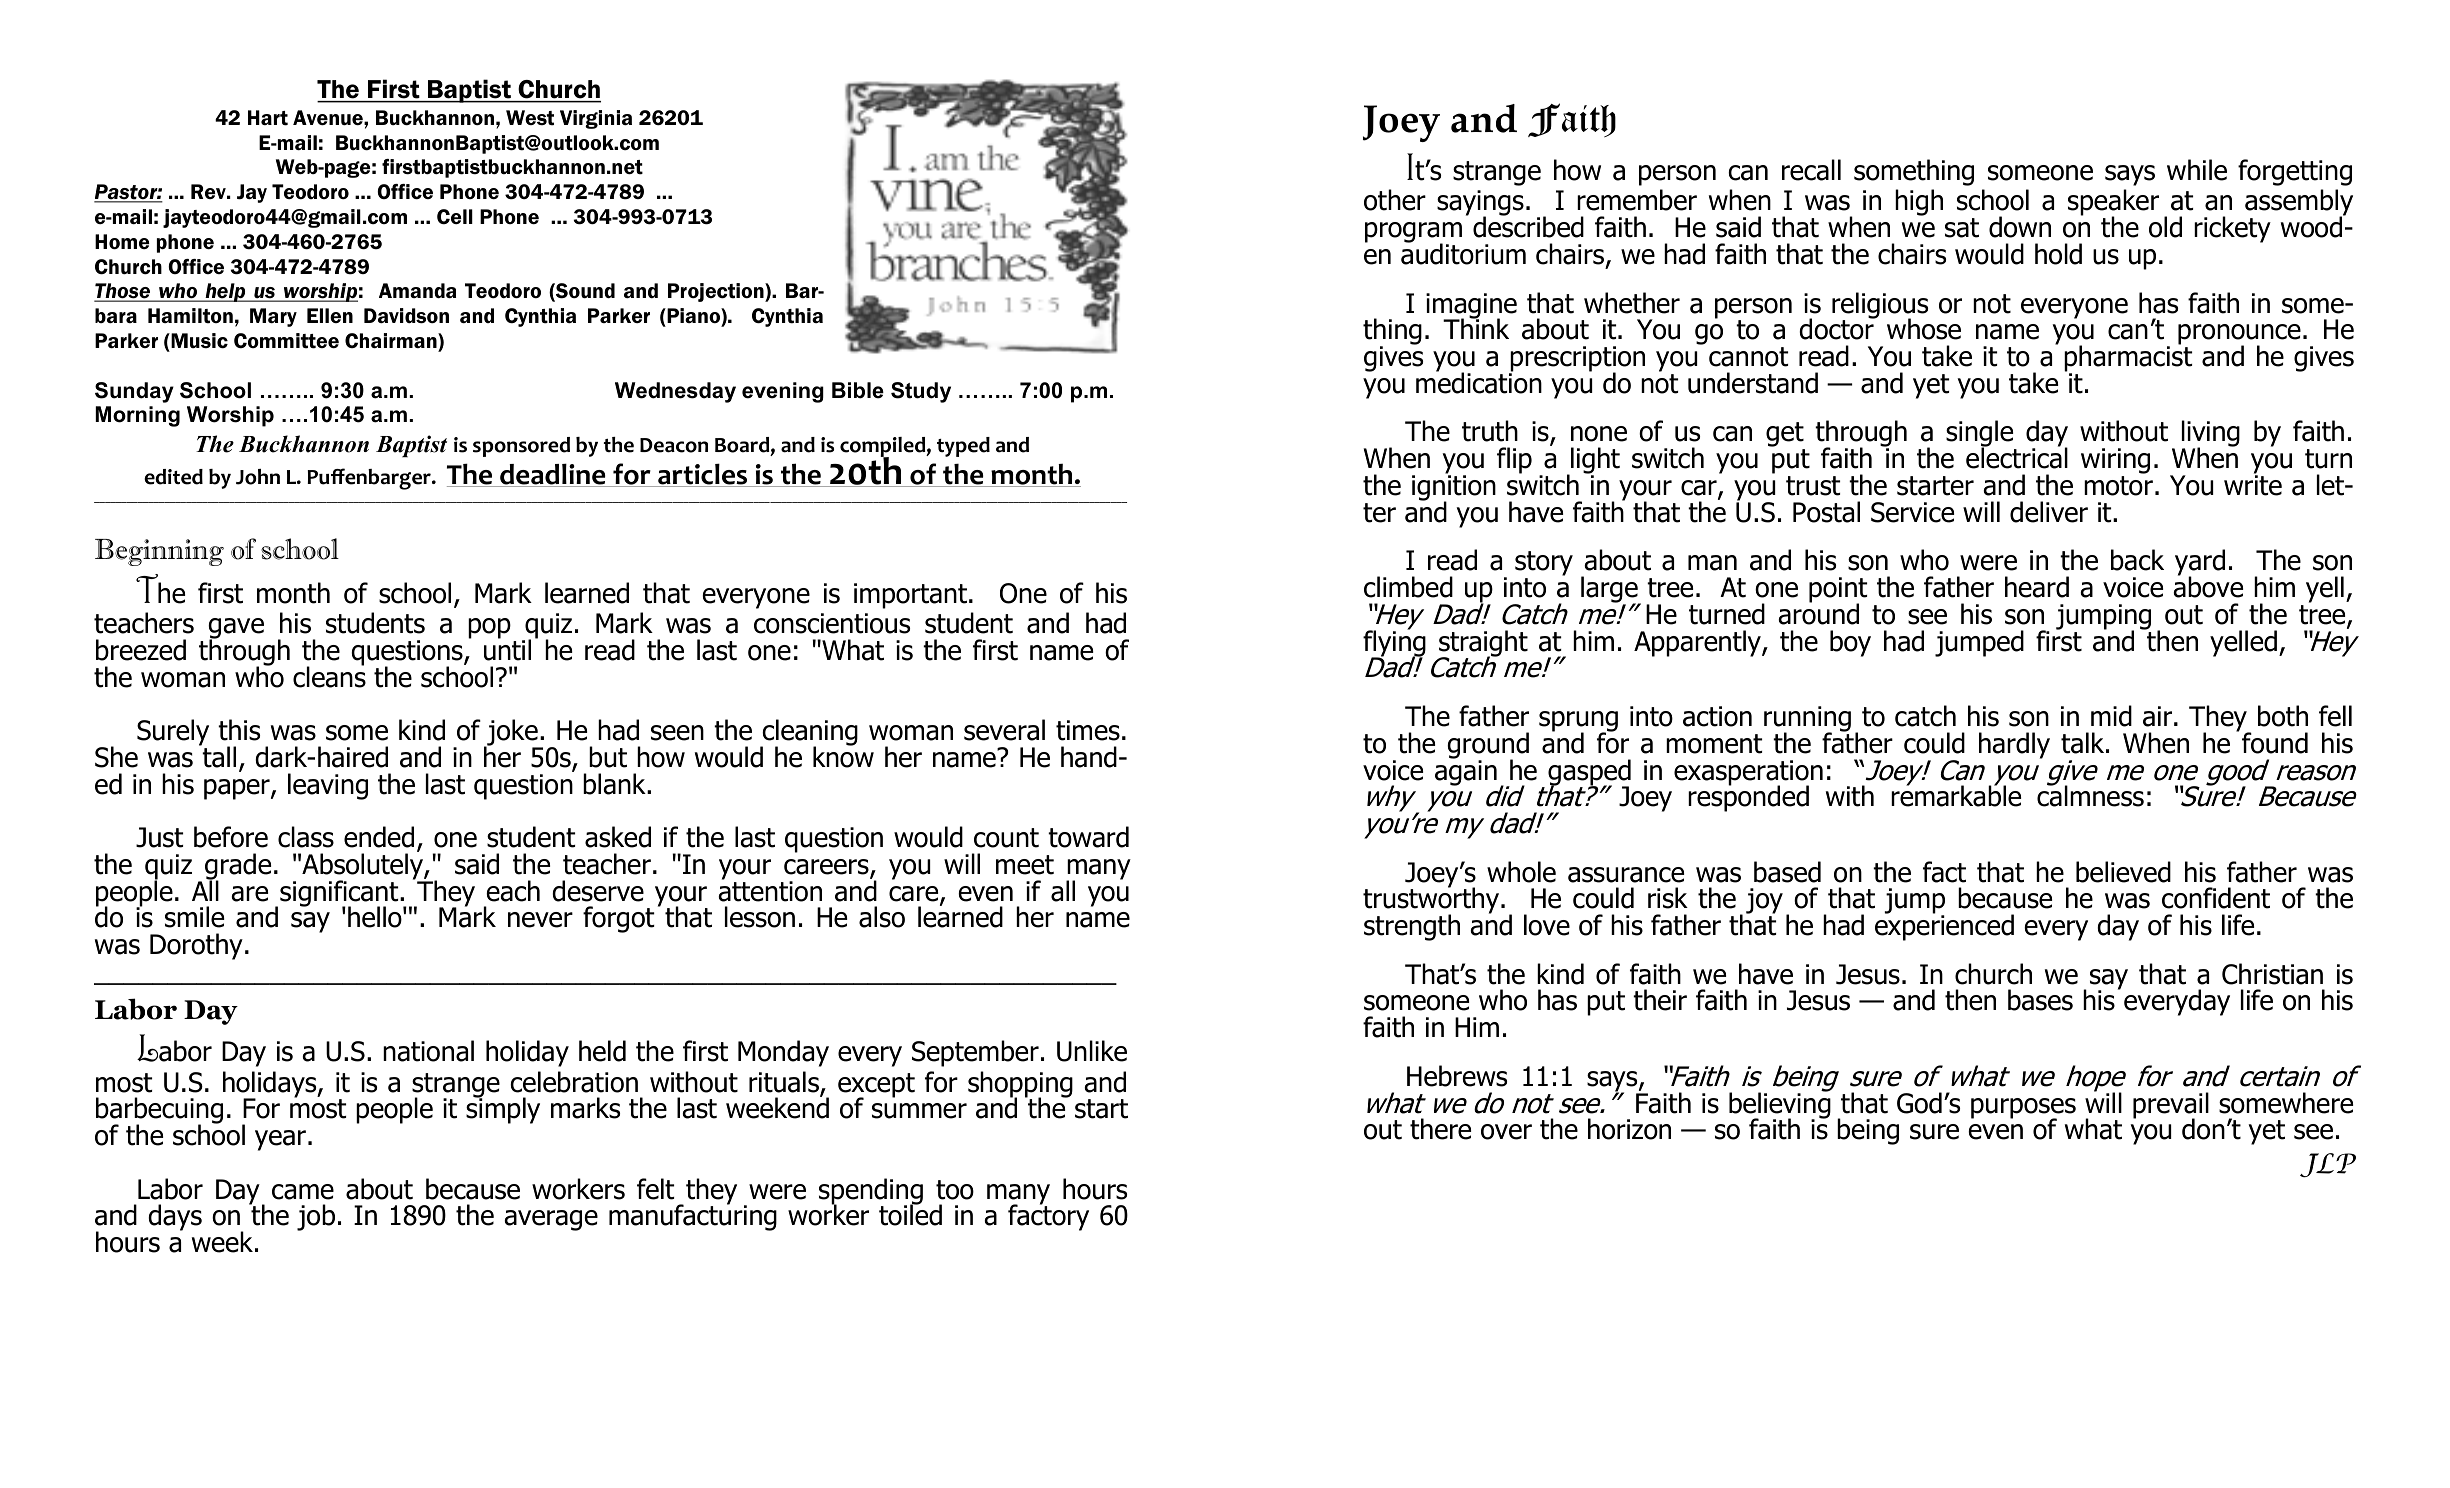 This page has width=2450, height=1488. What do you see at coordinates (329, 676) in the page?
I see `cleans` at bounding box center [329, 676].
